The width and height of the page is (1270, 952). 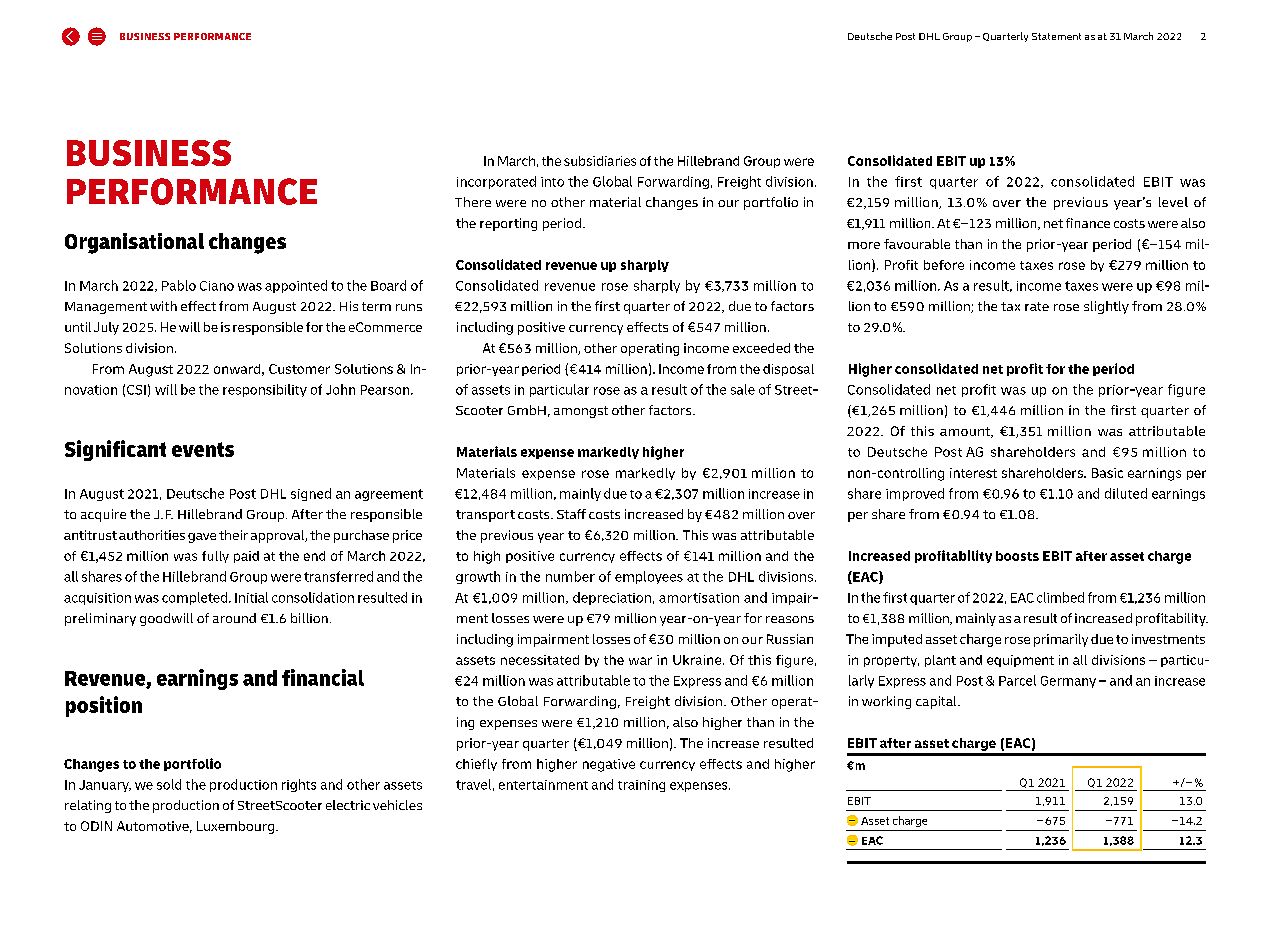 I want to click on responsibility, so click(x=265, y=390).
